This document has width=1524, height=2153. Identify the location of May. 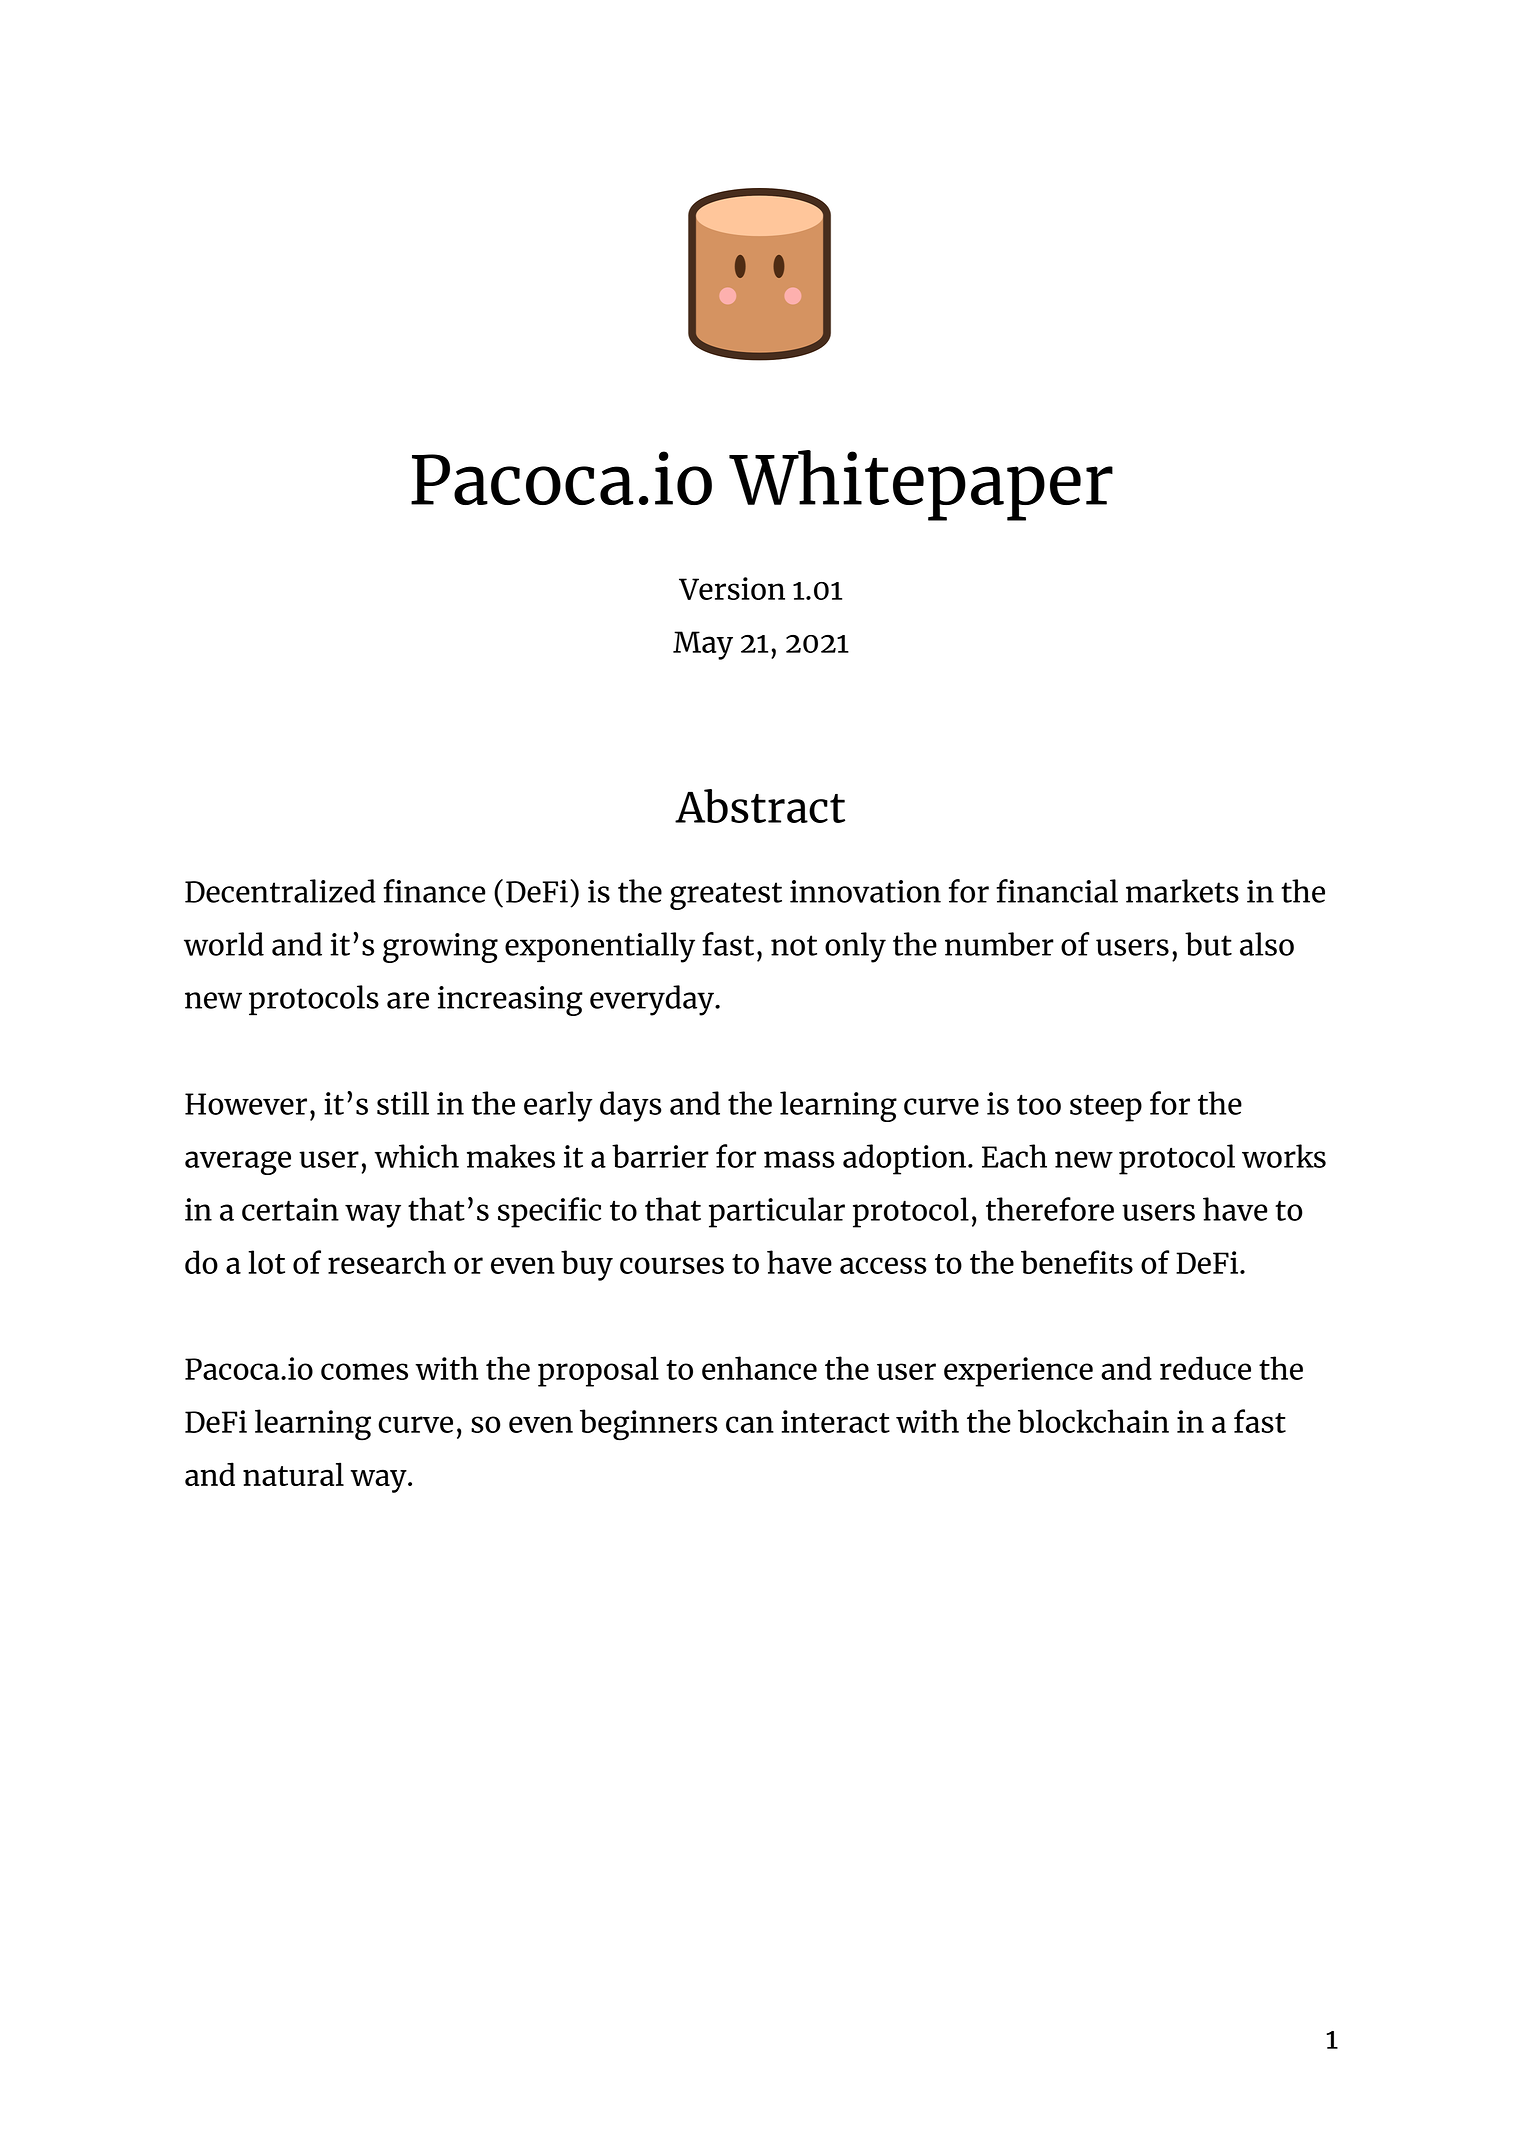
(703, 645).
